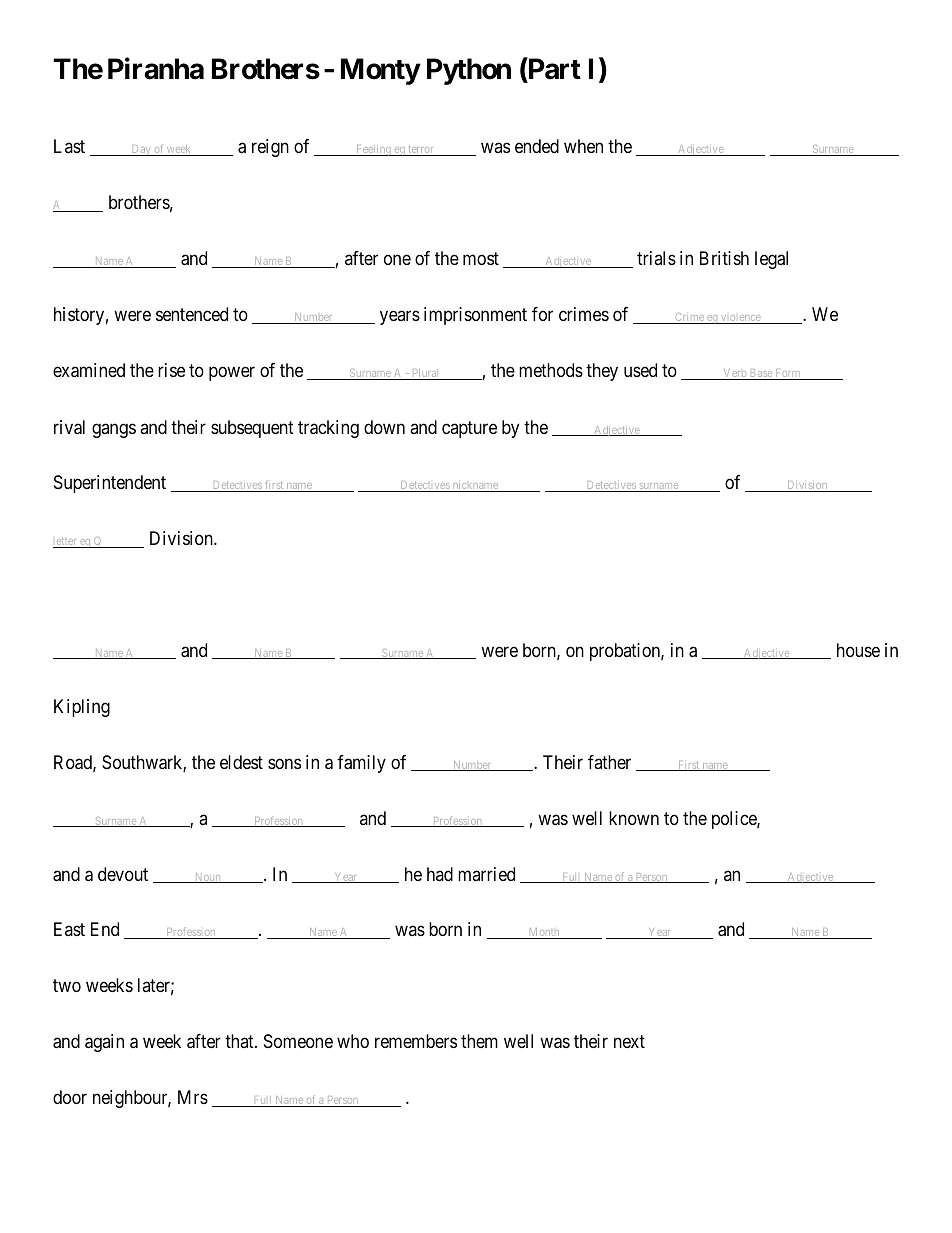  I want to click on them, so click(479, 1041).
